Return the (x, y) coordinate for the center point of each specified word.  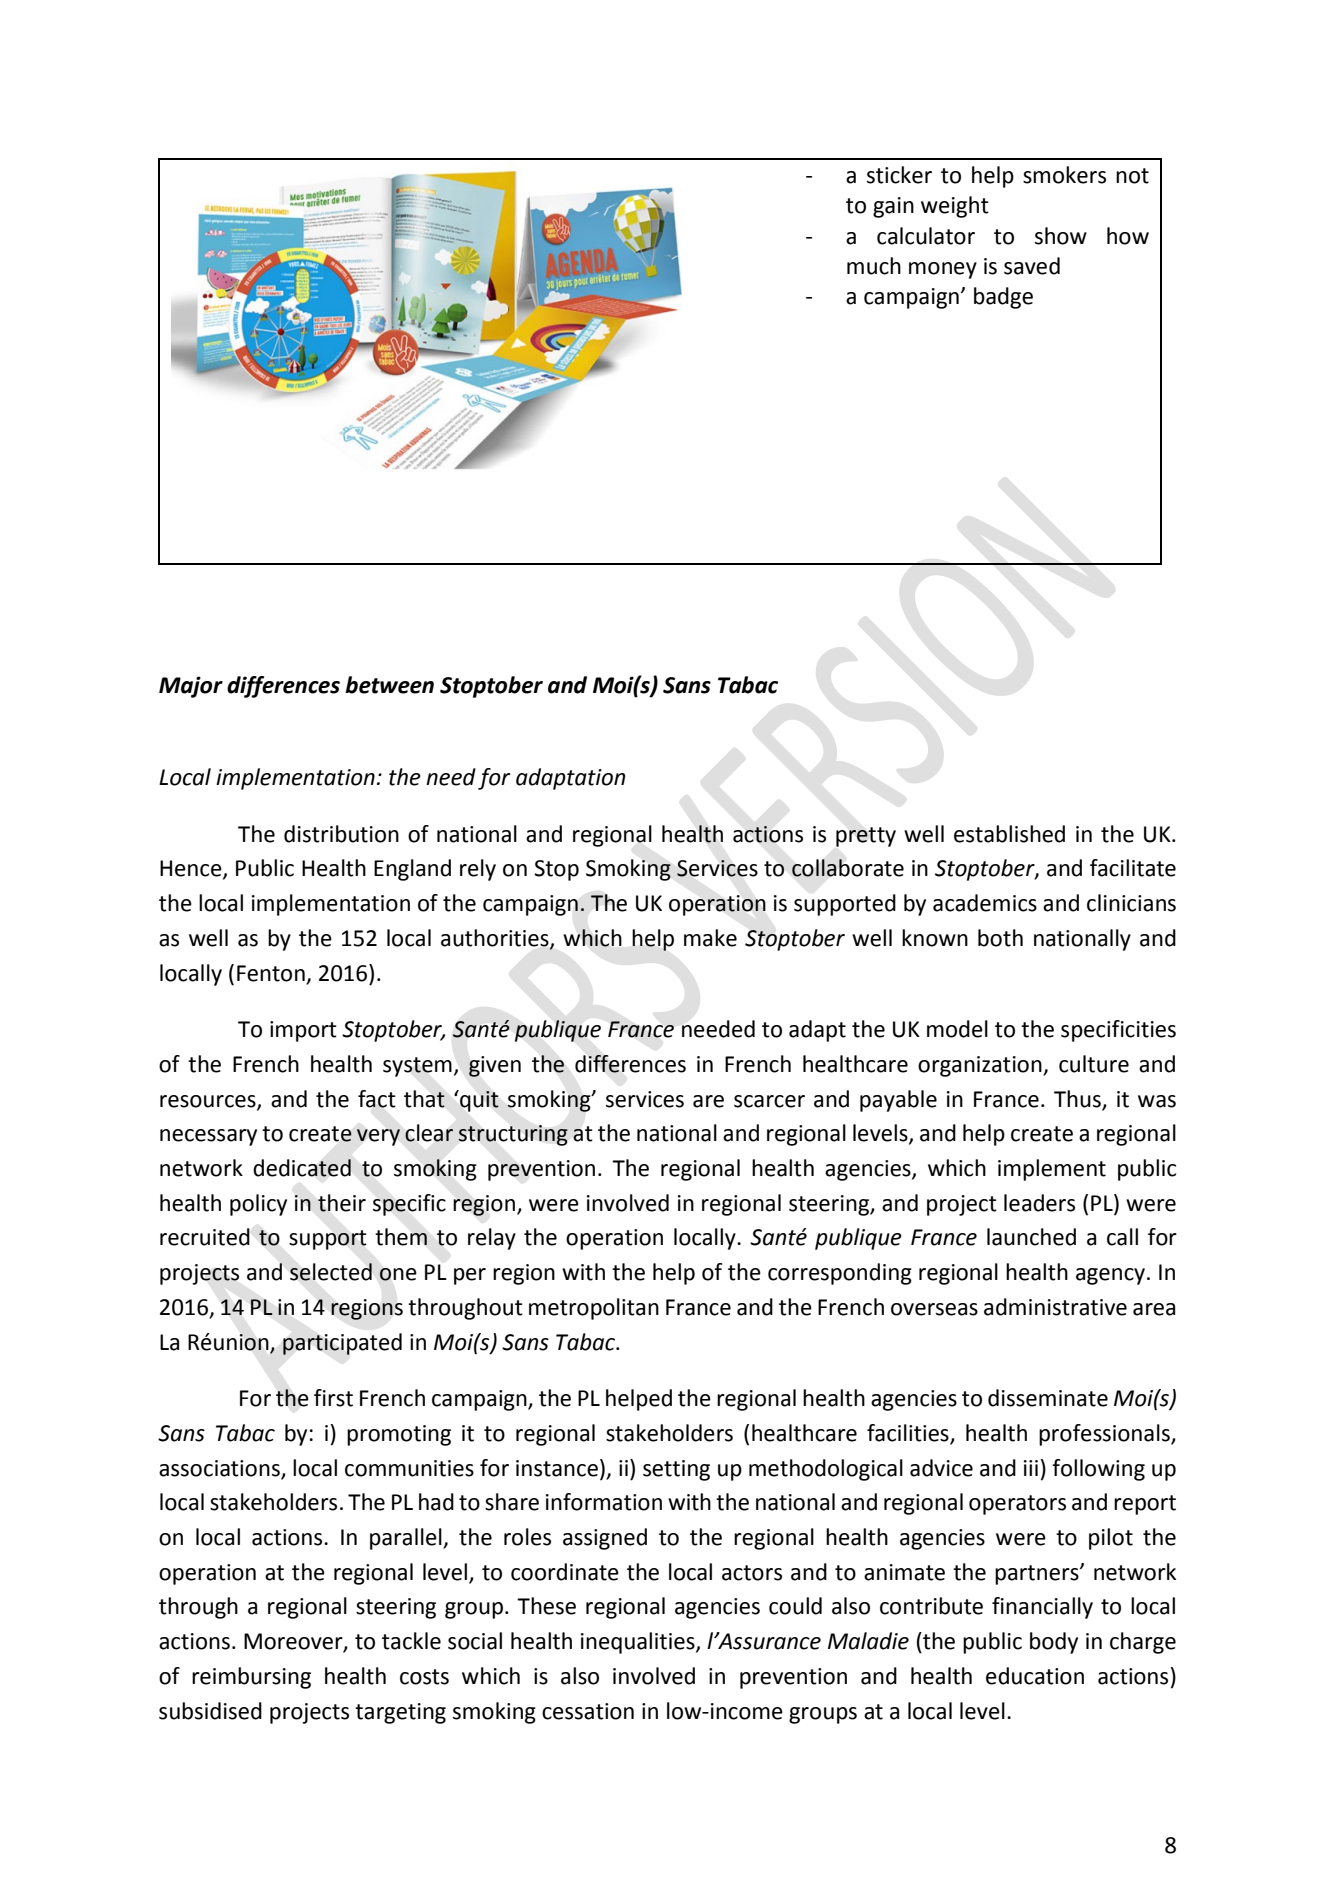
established (1009, 834)
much (874, 266)
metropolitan (594, 1309)
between (389, 685)
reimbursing (251, 1678)
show (1061, 236)
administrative (1055, 1307)
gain (893, 207)
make (710, 938)
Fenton (271, 973)
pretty (866, 837)
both (1000, 938)
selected (331, 1272)
